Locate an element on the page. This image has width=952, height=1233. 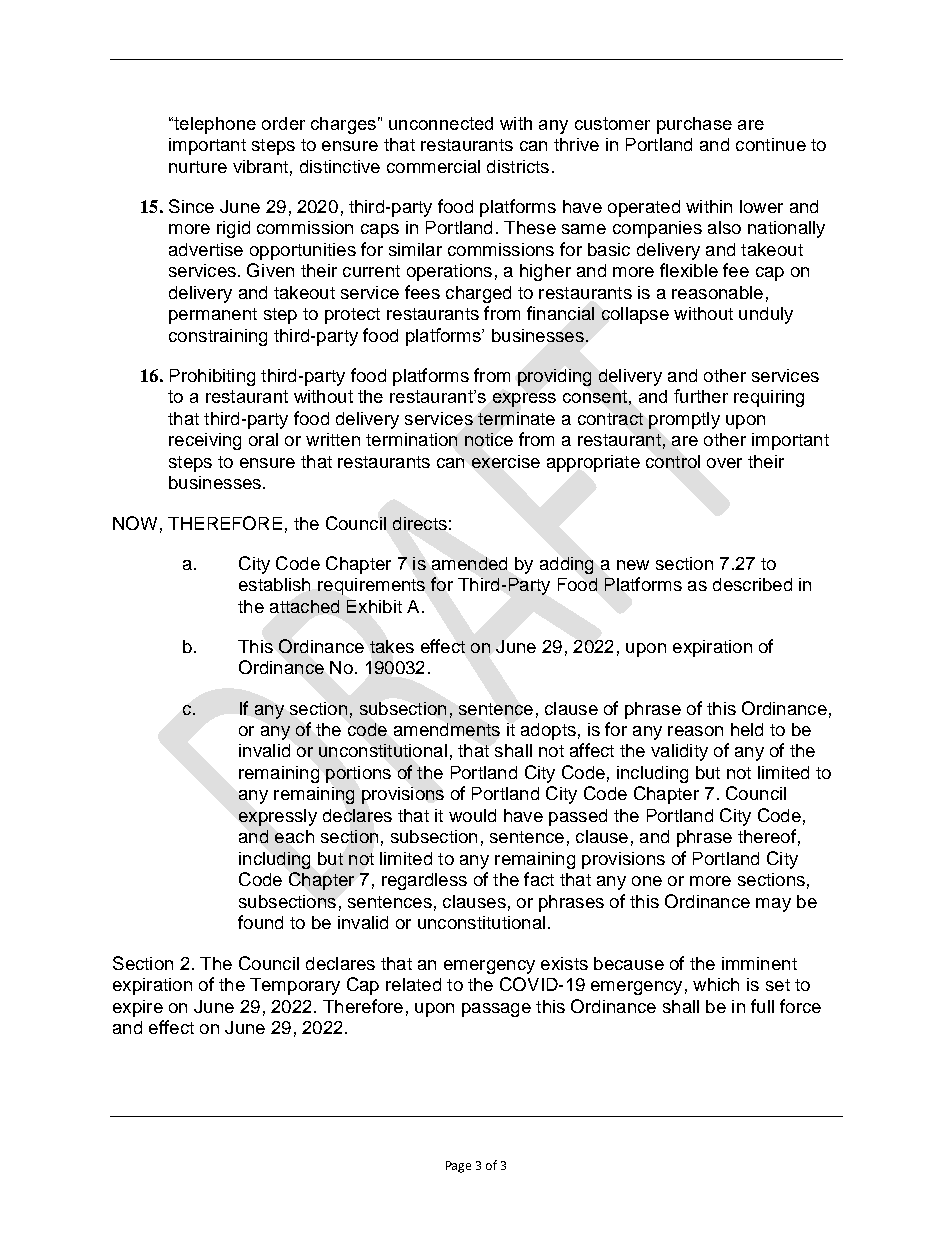
purchase is located at coordinates (694, 125).
